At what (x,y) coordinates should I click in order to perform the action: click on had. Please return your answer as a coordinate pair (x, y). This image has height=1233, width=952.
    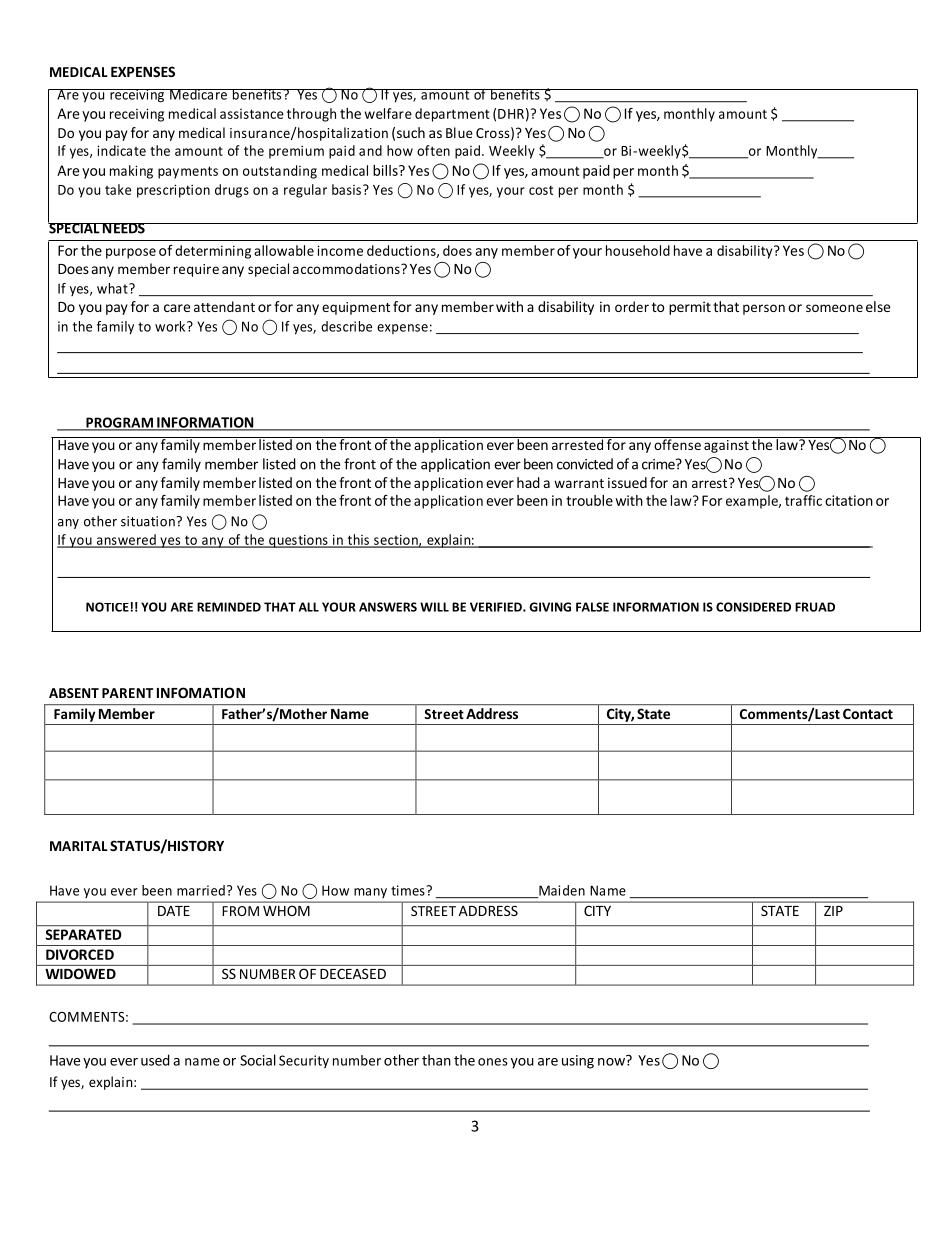
    Looking at the image, I should click on (528, 482).
